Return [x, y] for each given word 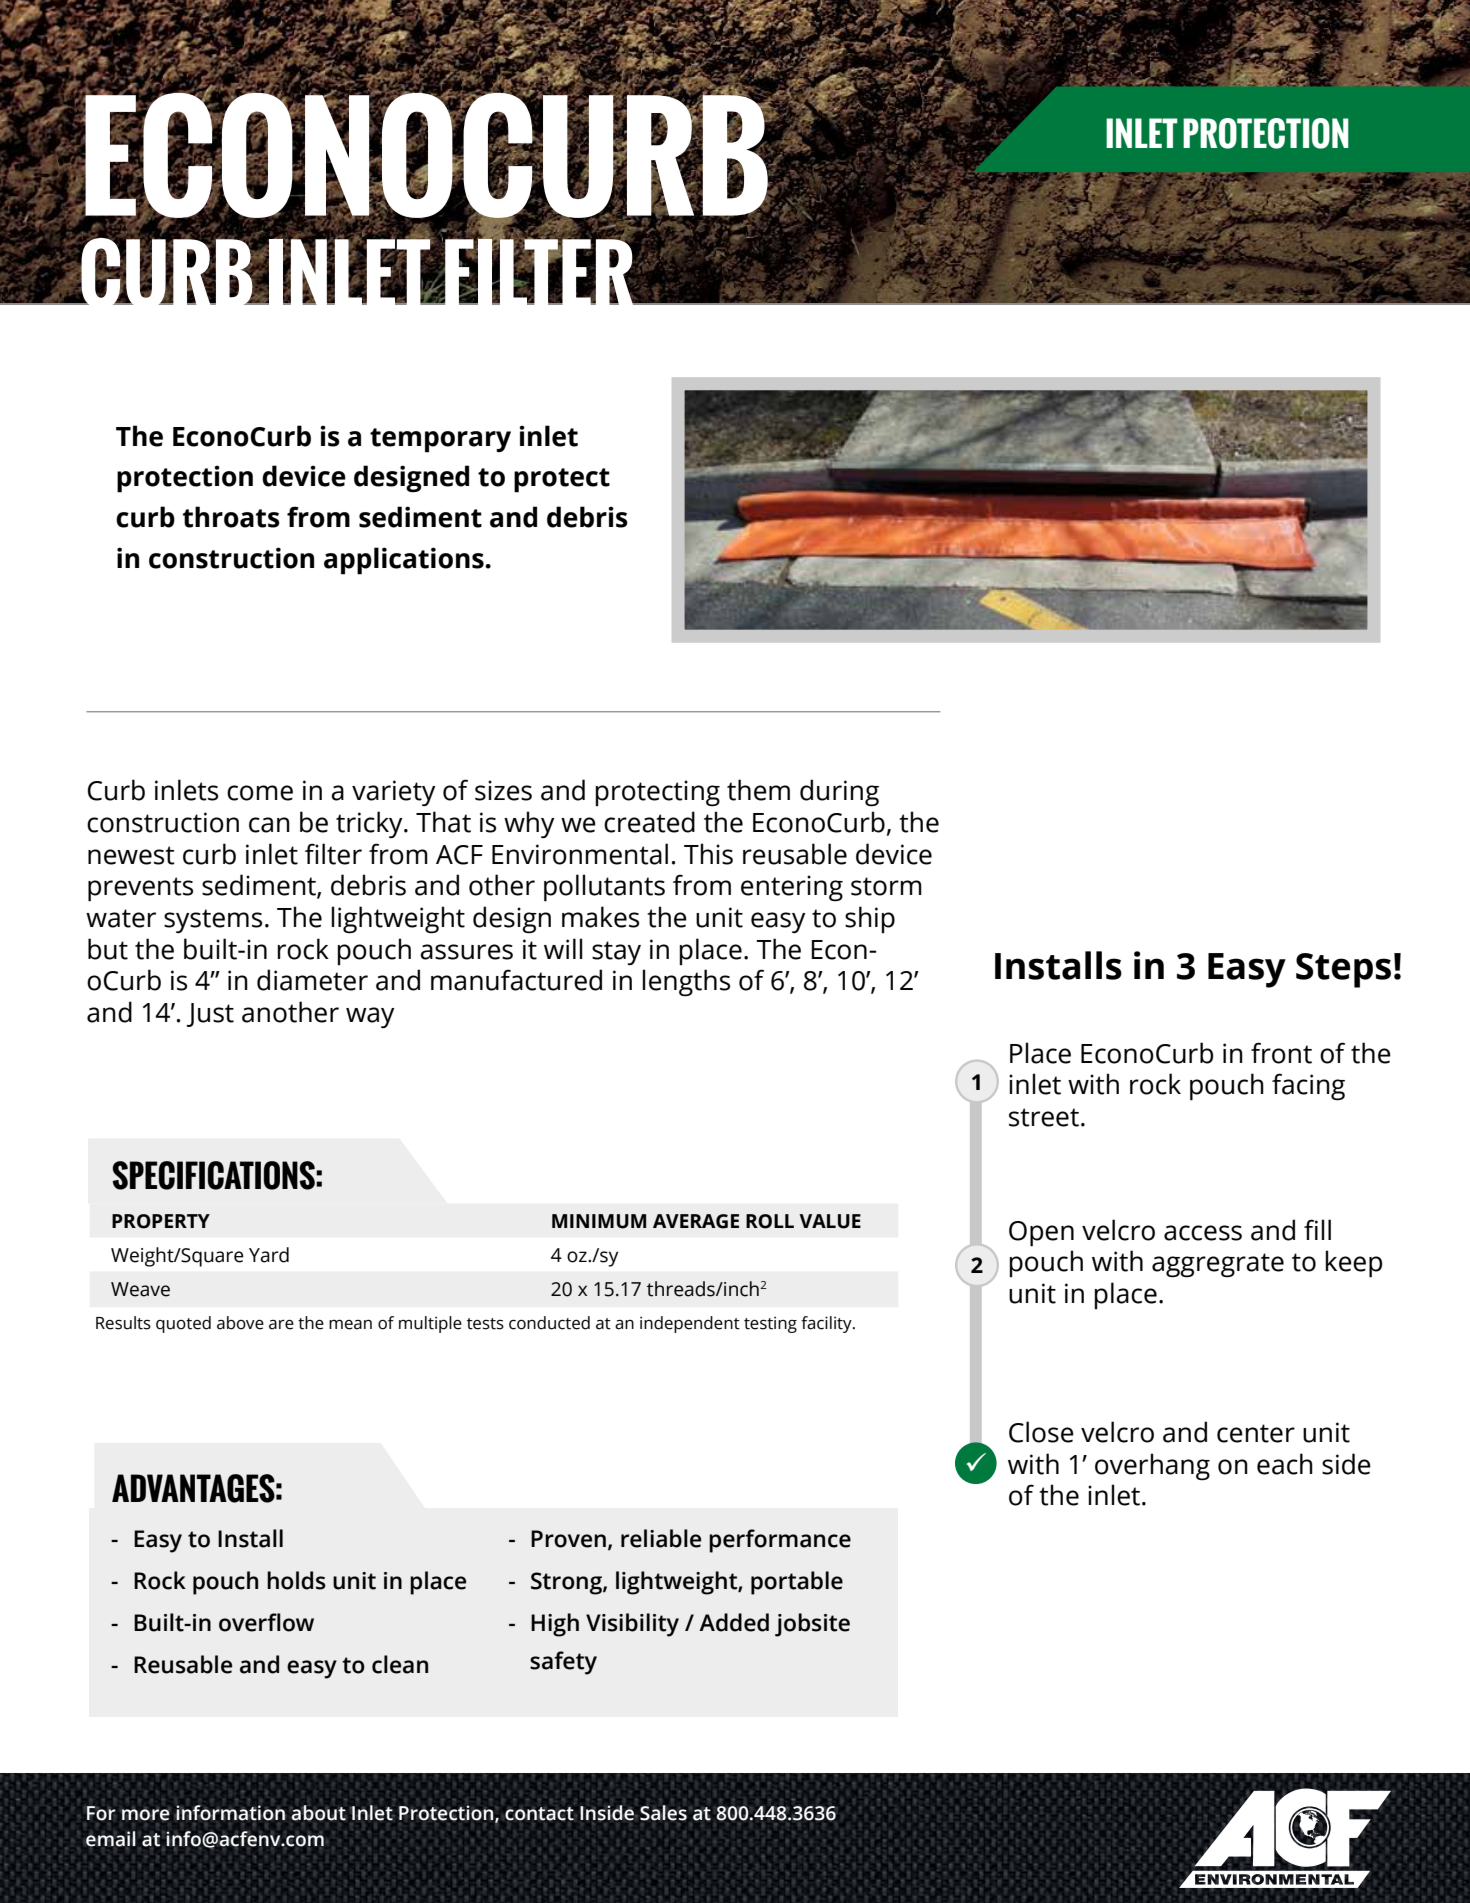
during [839, 793]
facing [1308, 1087]
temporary [440, 440]
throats [231, 517]
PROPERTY [161, 1221]
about [318, 1813]
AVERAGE [696, 1221]
